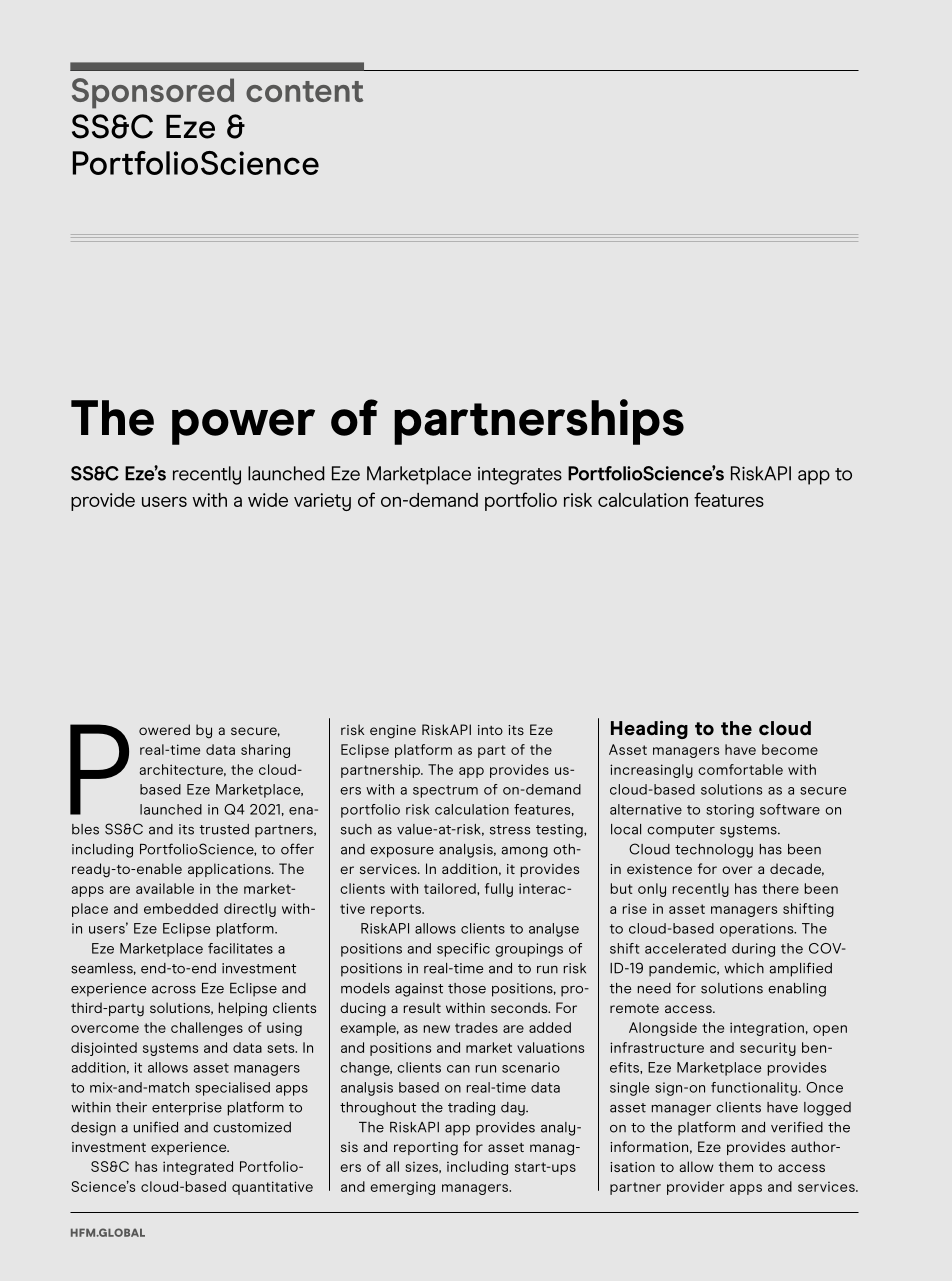 This screenshot has height=1281, width=952. Describe the element at coordinates (736, 1166) in the screenshot. I see `them` at that location.
